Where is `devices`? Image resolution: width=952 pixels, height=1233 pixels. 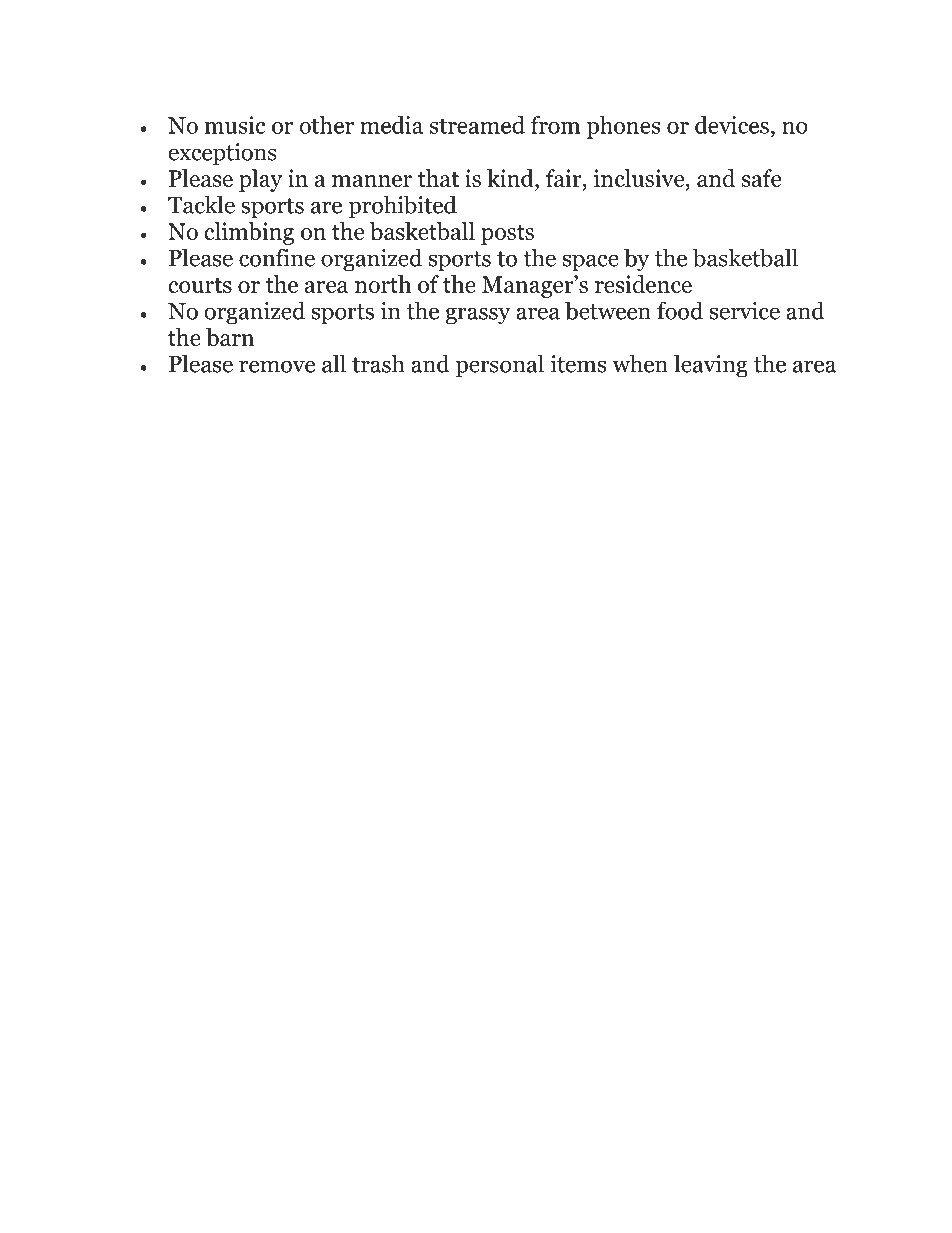
devices is located at coordinates (732, 125).
